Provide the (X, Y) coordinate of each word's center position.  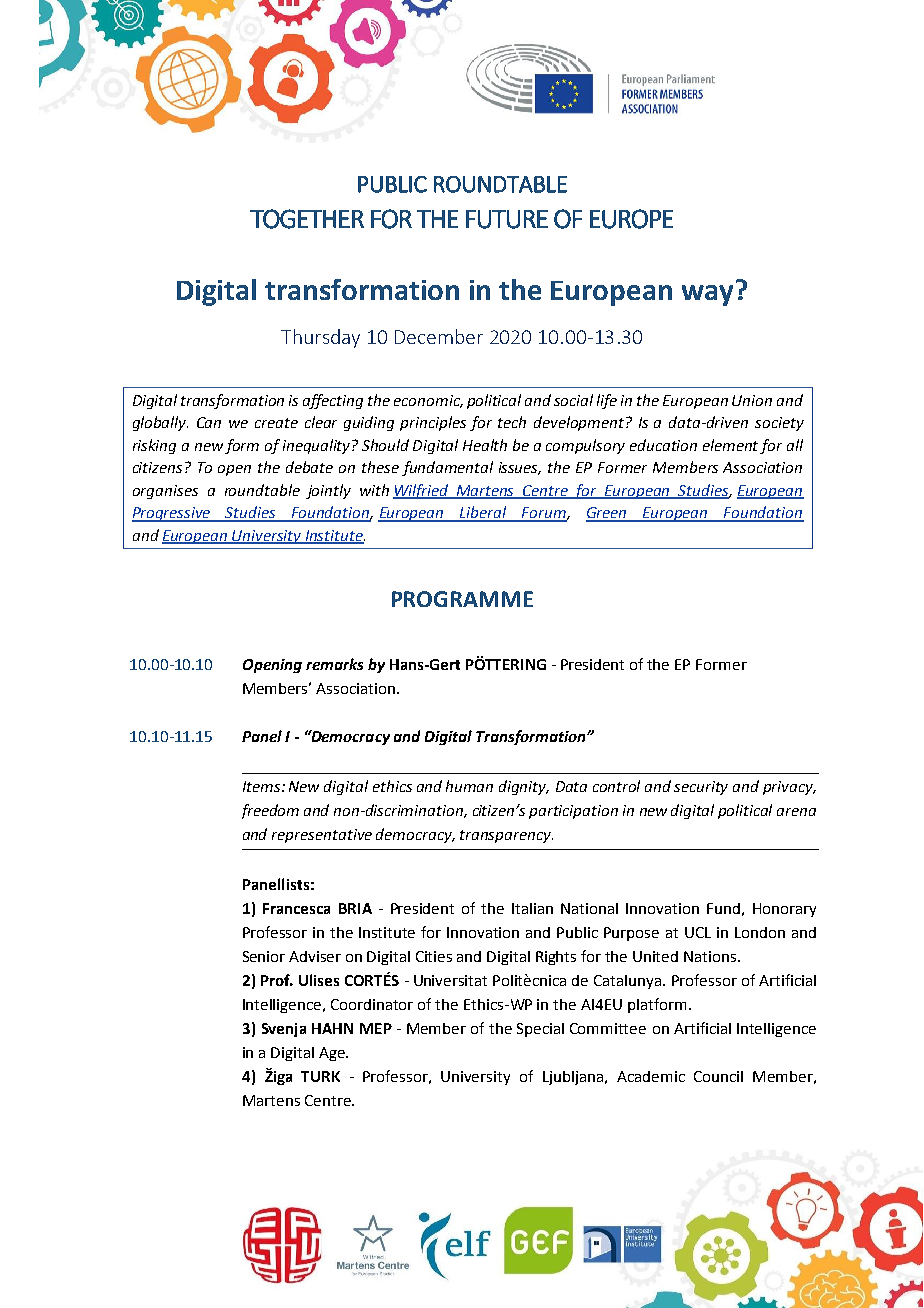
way (707, 295)
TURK (320, 1076)
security (701, 788)
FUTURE (507, 219)
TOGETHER (307, 219)
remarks (334, 664)
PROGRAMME (462, 599)
